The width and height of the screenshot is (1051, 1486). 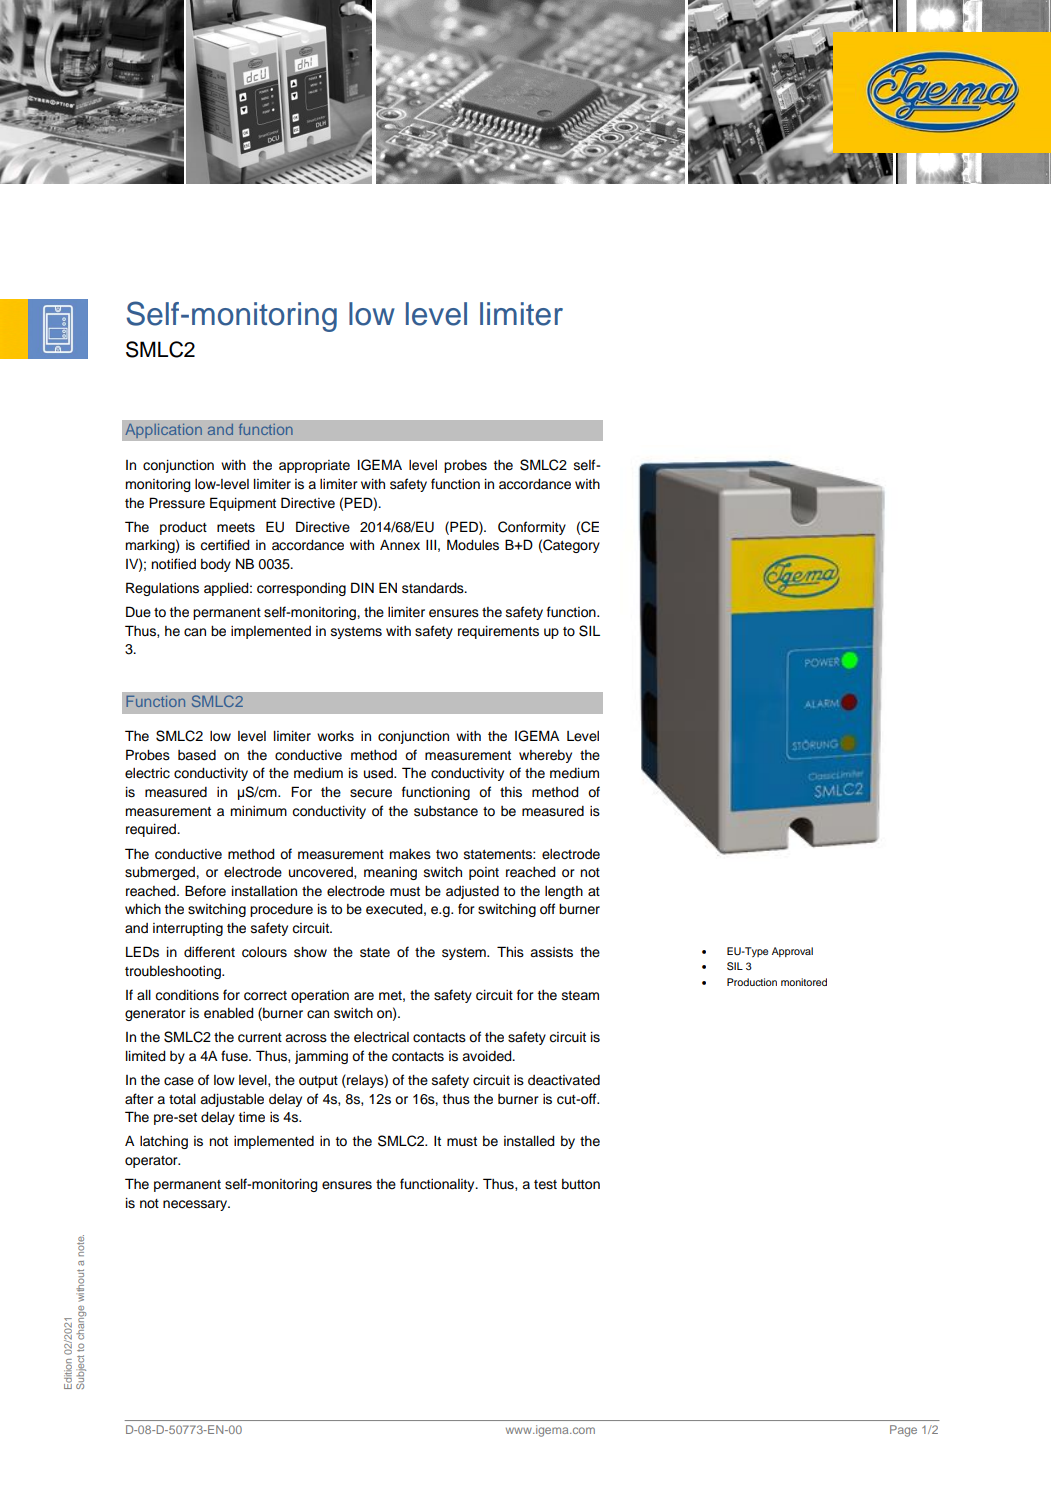 I want to click on different, so click(x=209, y=952).
